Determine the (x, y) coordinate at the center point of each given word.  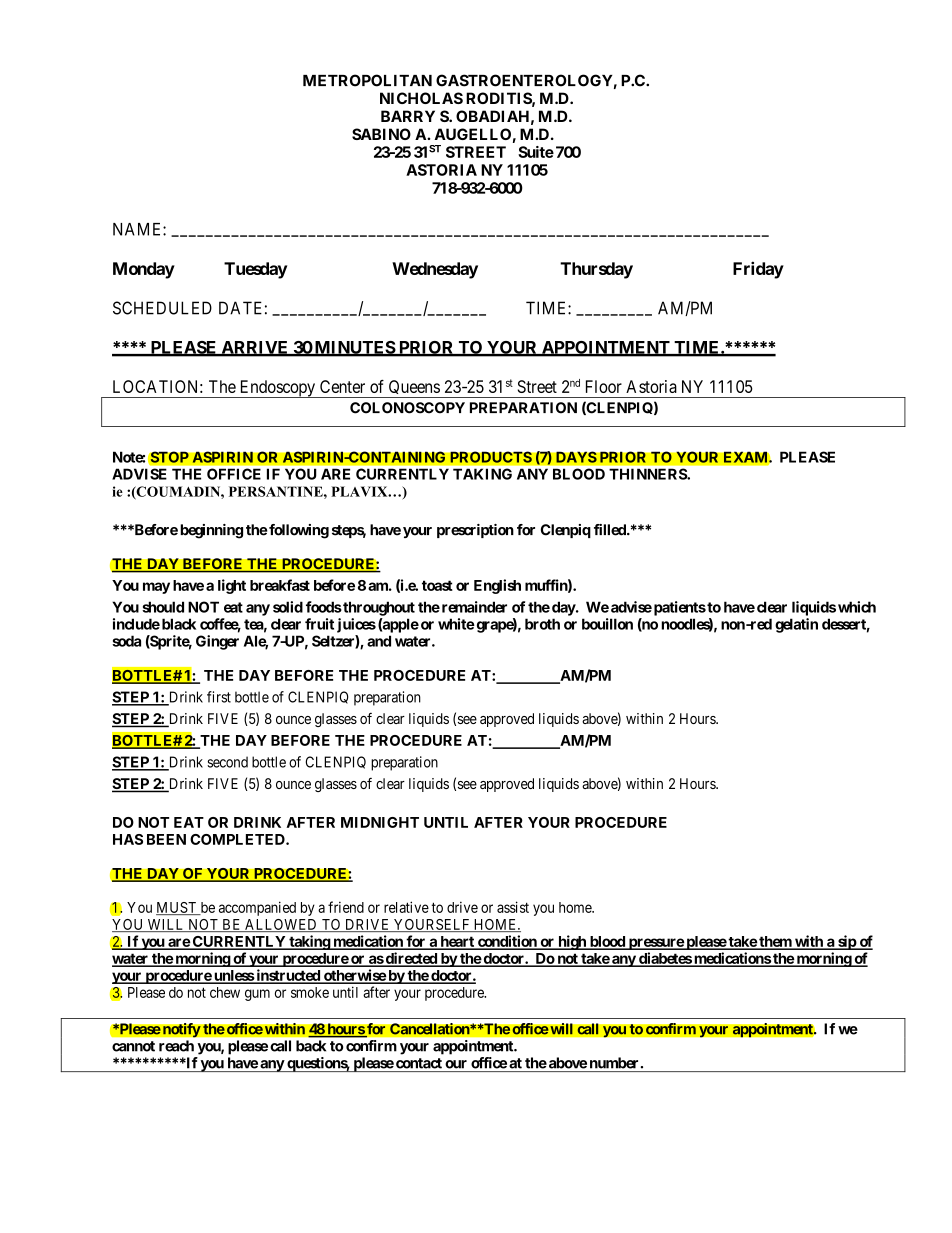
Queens (413, 389)
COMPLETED (238, 839)
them (775, 942)
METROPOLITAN (367, 80)
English (497, 586)
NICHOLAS (421, 98)
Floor (604, 386)
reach (176, 1046)
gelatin (796, 625)
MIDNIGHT (380, 822)
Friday (758, 270)
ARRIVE (255, 348)
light (232, 586)
